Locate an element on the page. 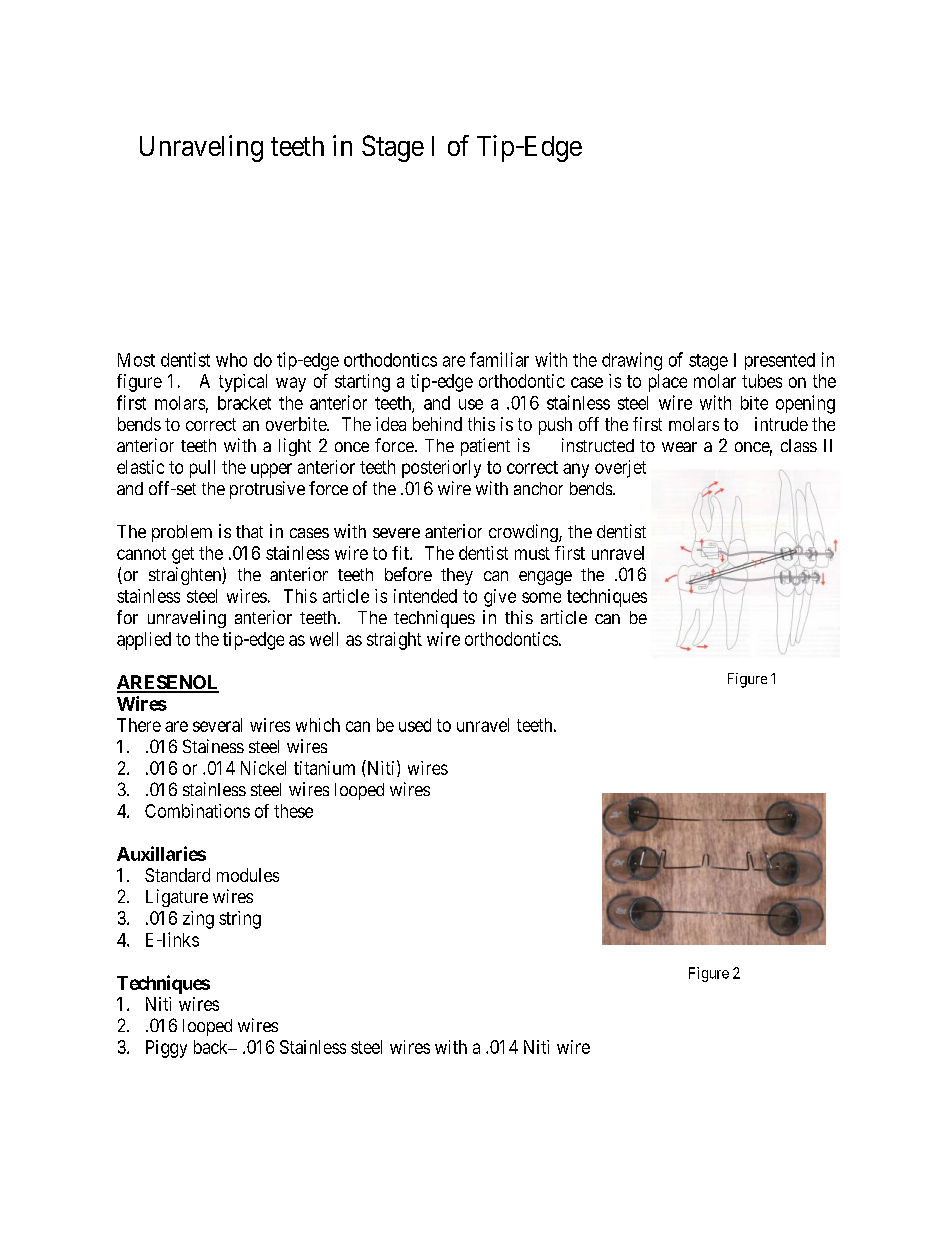 This page has height=1233, width=952. string is located at coordinates (240, 920).
